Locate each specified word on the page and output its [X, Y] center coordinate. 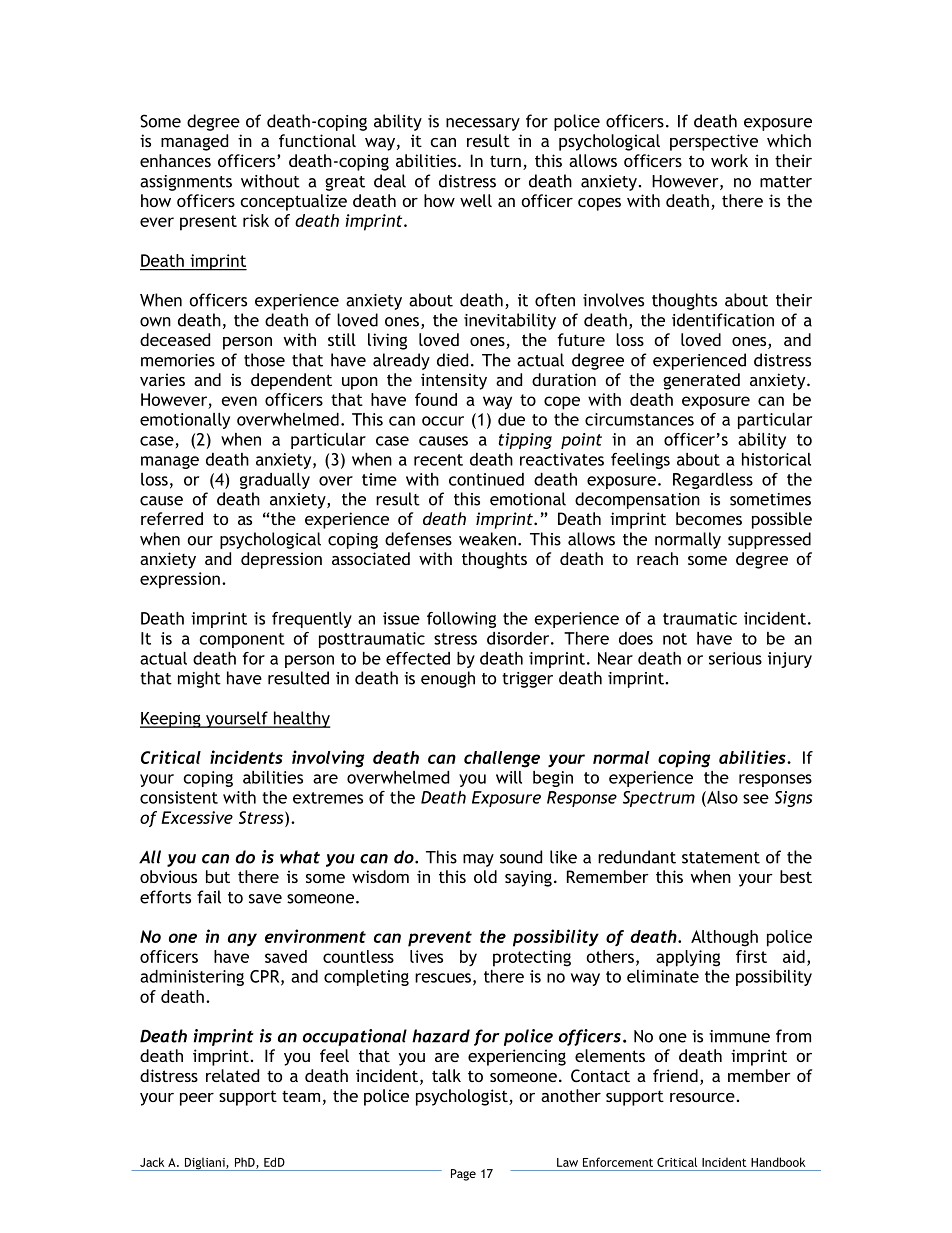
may [478, 860]
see [756, 799]
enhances [175, 160]
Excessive [197, 817]
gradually [275, 481]
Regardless [713, 481]
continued [486, 479]
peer [197, 1099]
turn [505, 161]
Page [463, 1175]
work [729, 160]
